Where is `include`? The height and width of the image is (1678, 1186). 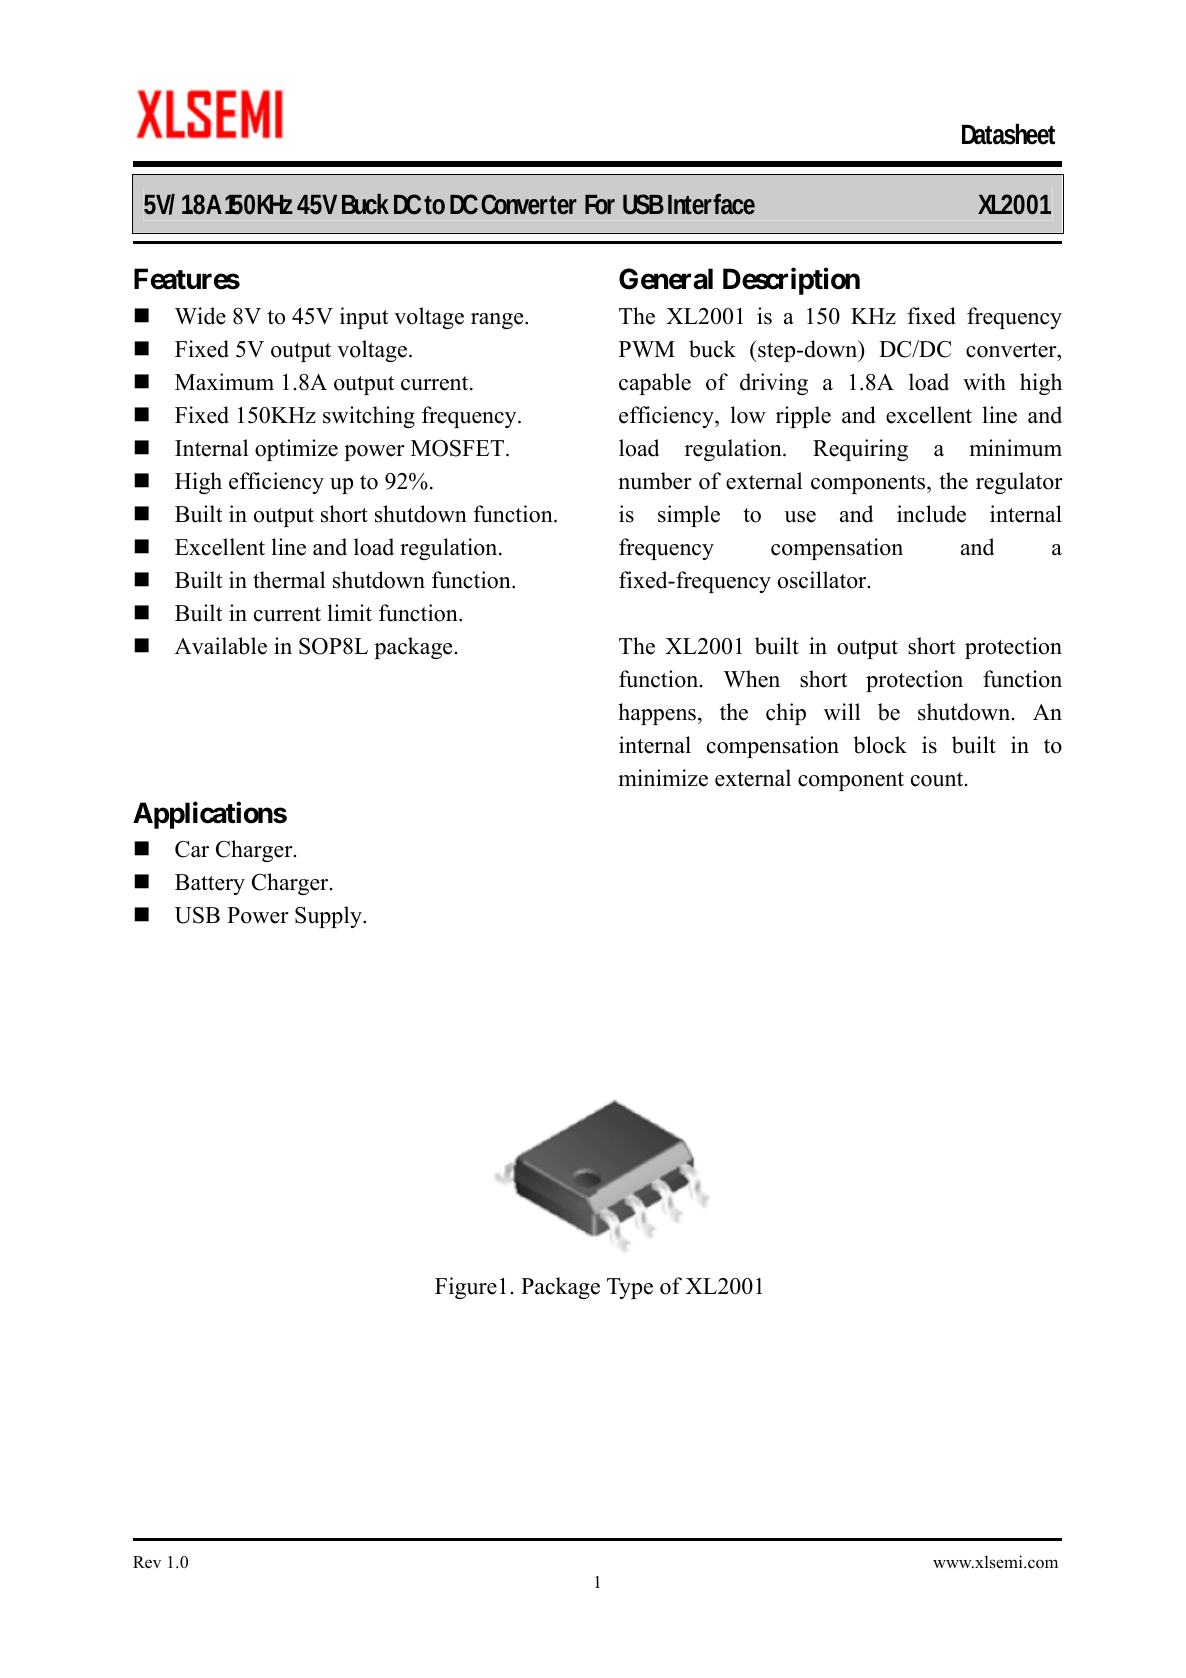
include is located at coordinates (931, 514).
